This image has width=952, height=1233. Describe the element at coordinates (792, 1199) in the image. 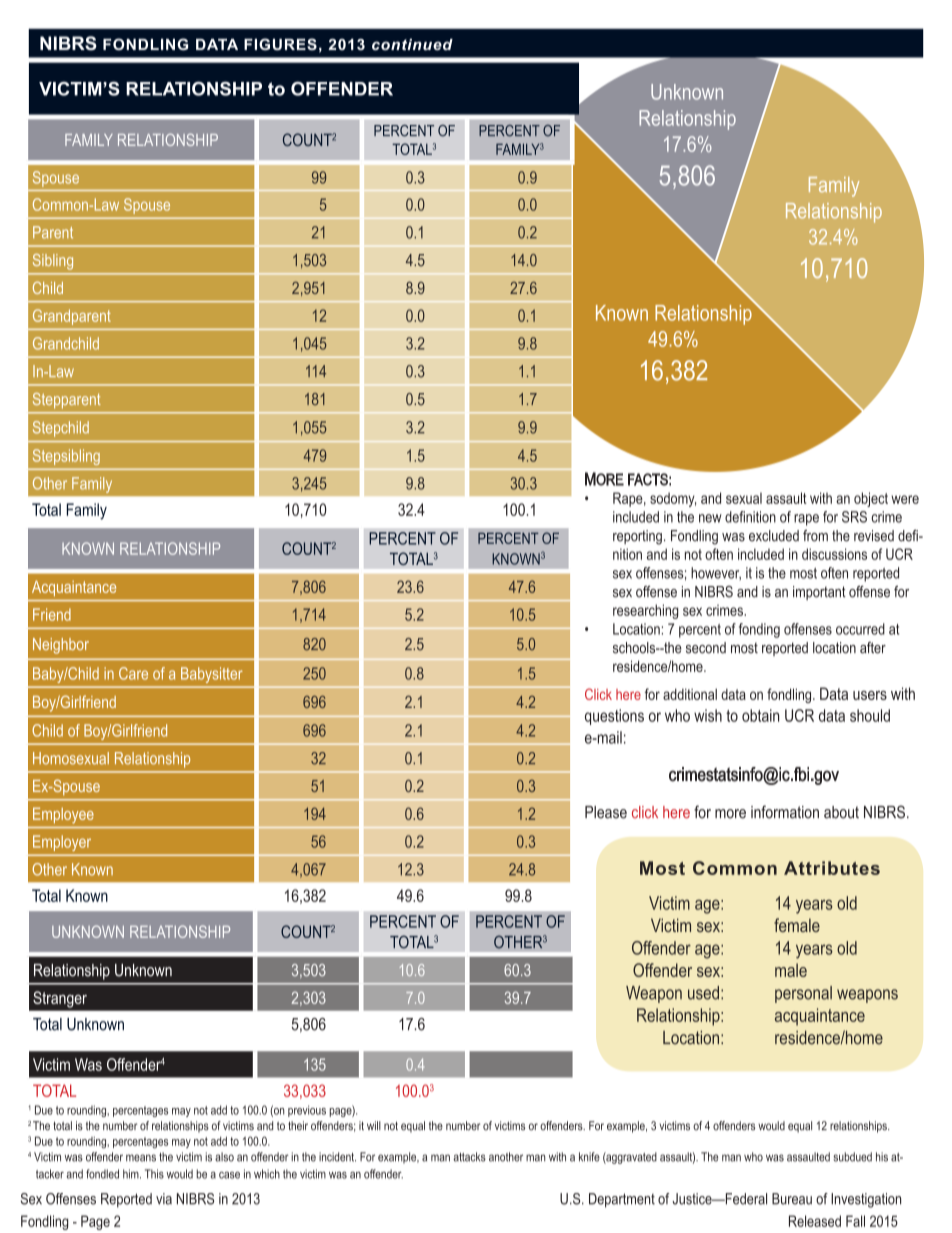

I see `Bureau` at that location.
